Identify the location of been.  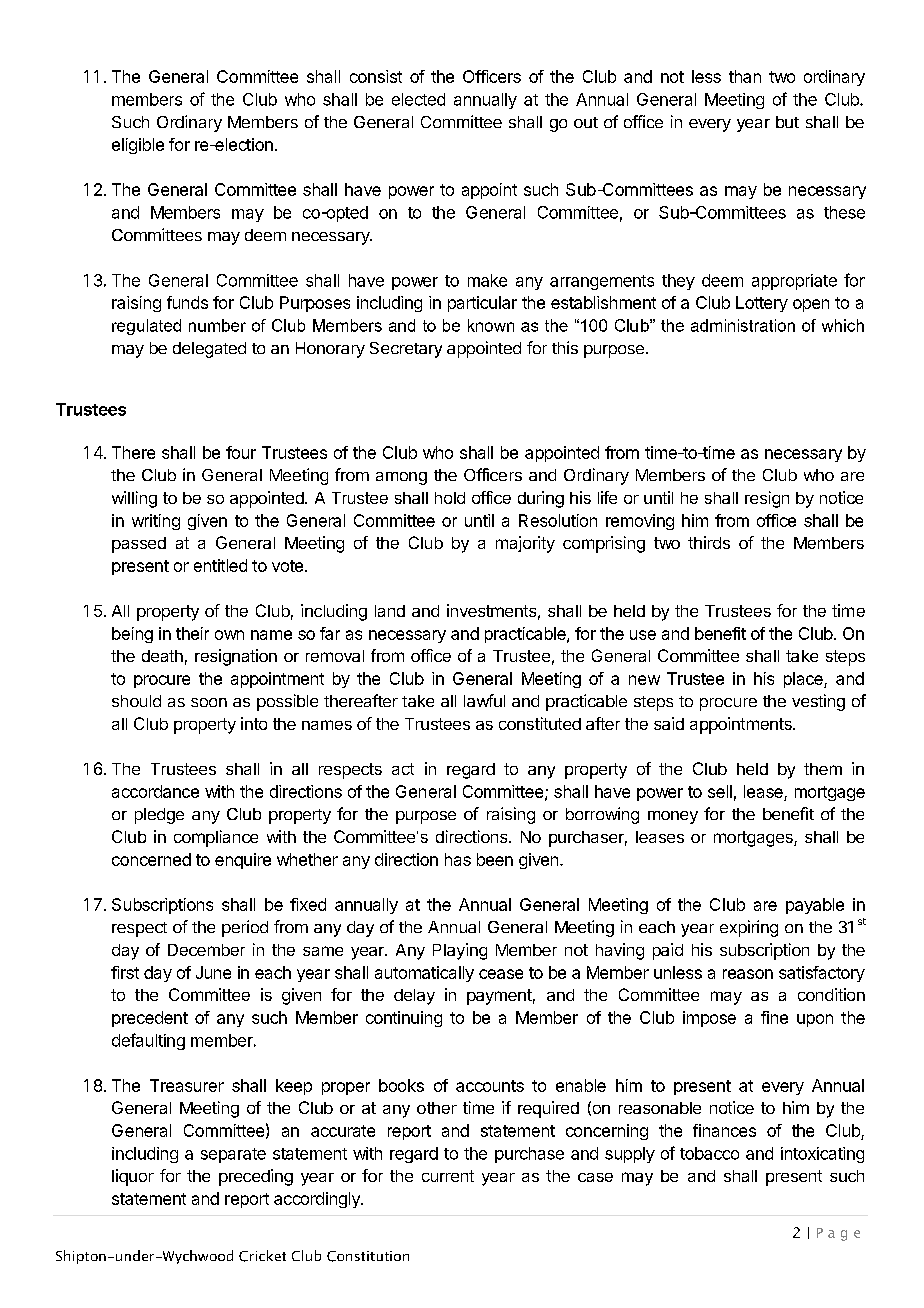
(495, 859).
